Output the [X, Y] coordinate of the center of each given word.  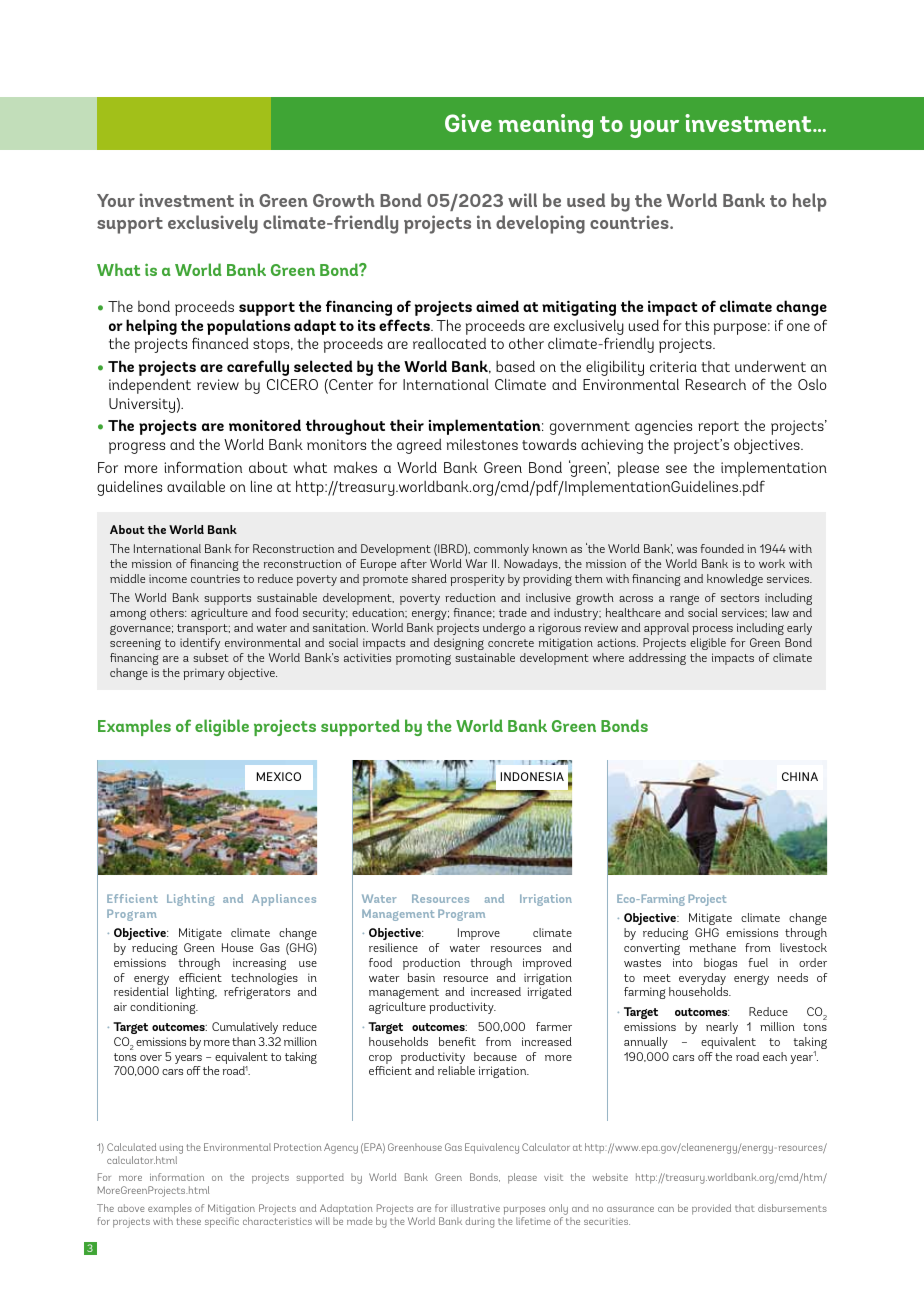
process [712, 630]
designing [459, 644]
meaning [545, 126]
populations [249, 327]
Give [468, 123]
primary [204, 674]
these [188, 1221]
